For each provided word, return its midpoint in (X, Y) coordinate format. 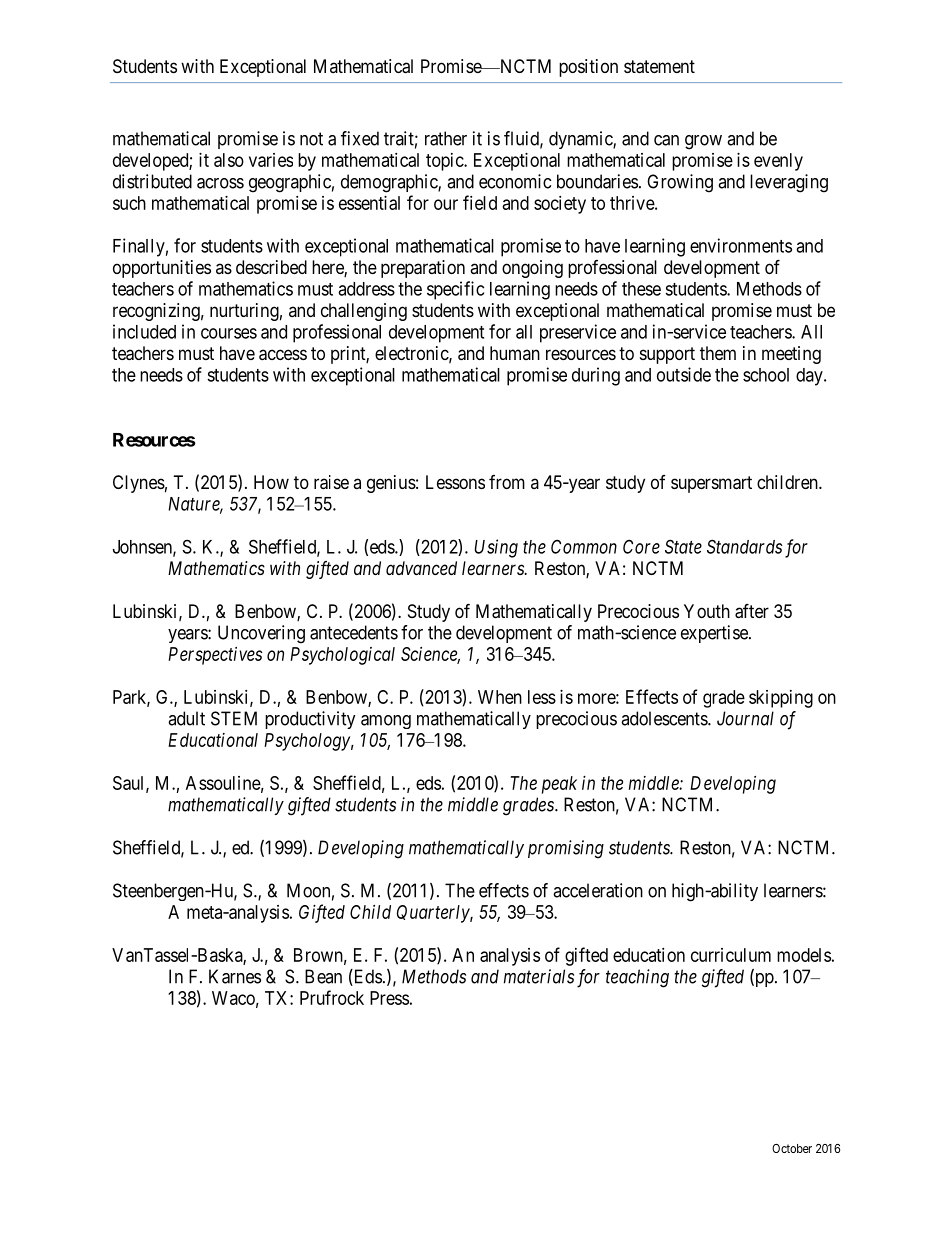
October (792, 1148)
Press (389, 998)
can (666, 140)
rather (446, 138)
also (229, 160)
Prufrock (332, 997)
